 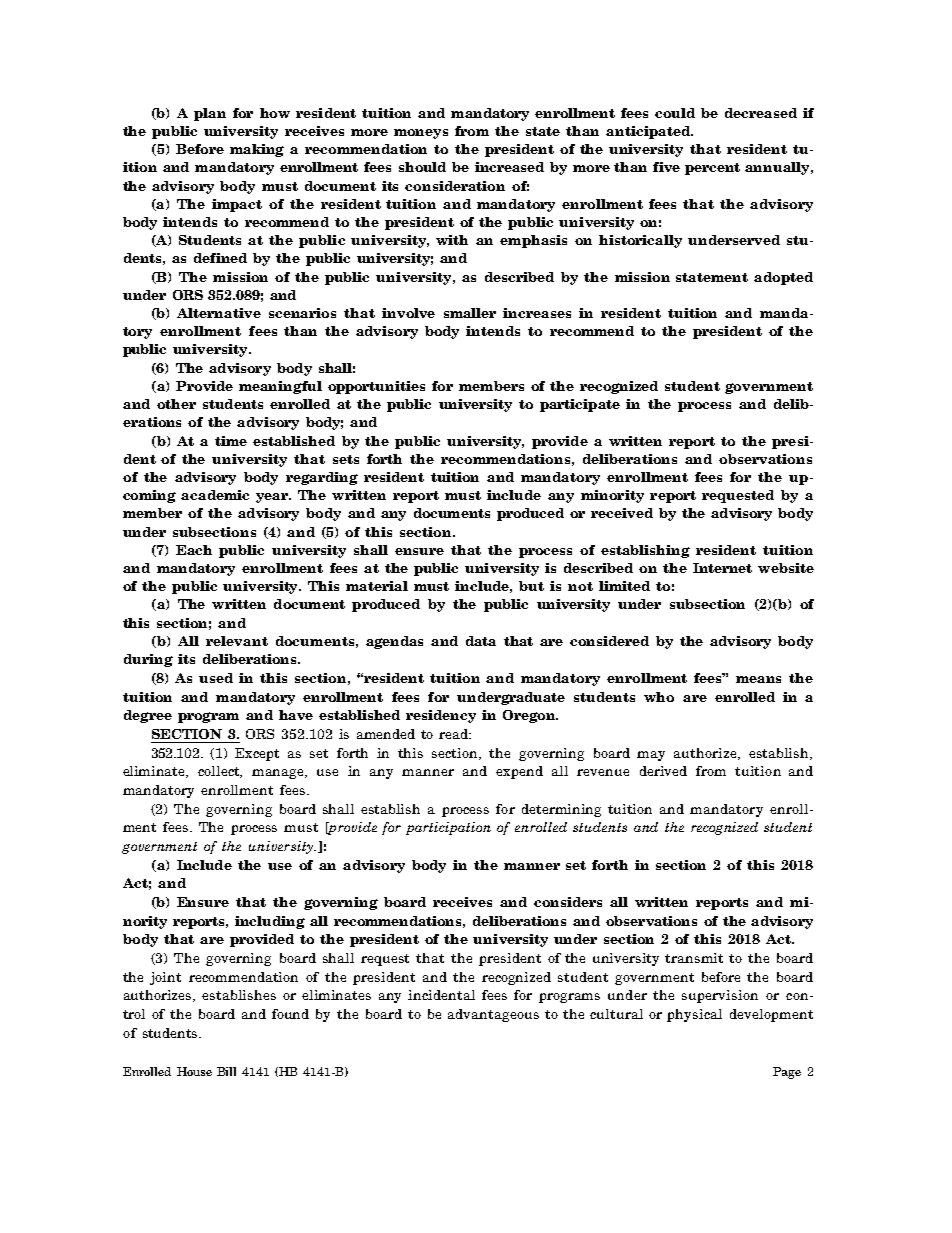 I want to click on Except, so click(x=257, y=754).
